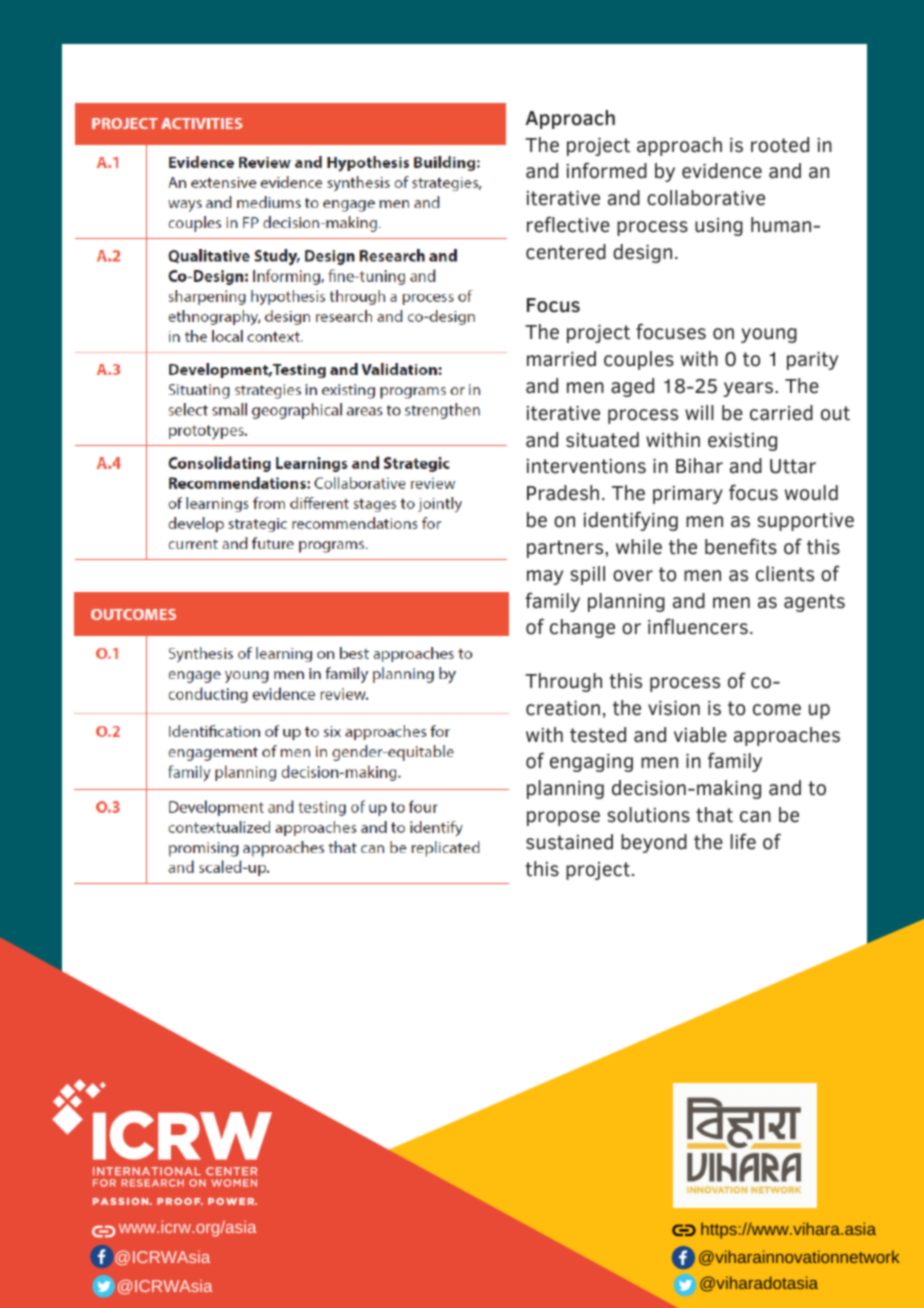  I want to click on will, so click(699, 412).
